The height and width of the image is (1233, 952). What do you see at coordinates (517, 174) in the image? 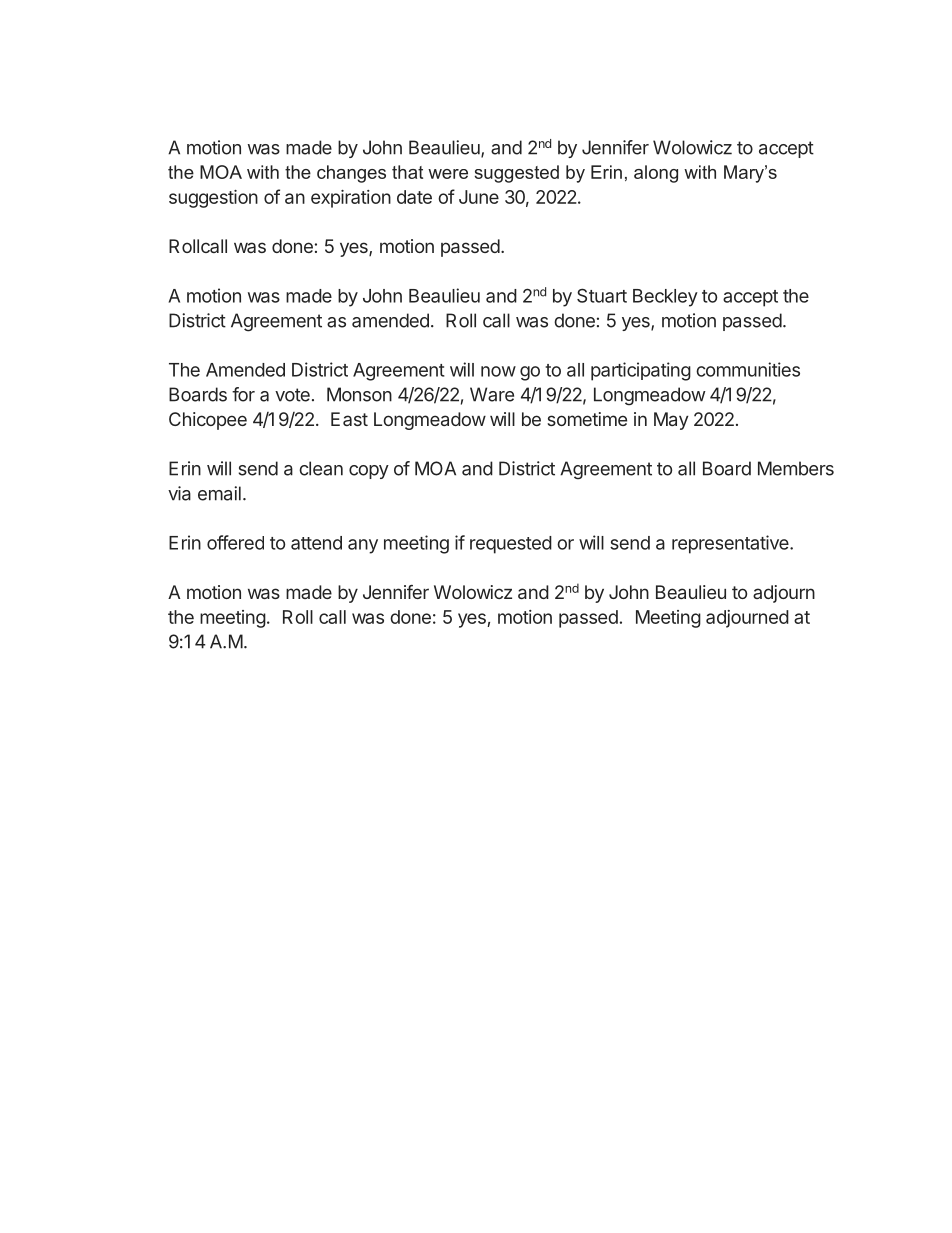
I see `suggested` at bounding box center [517, 174].
